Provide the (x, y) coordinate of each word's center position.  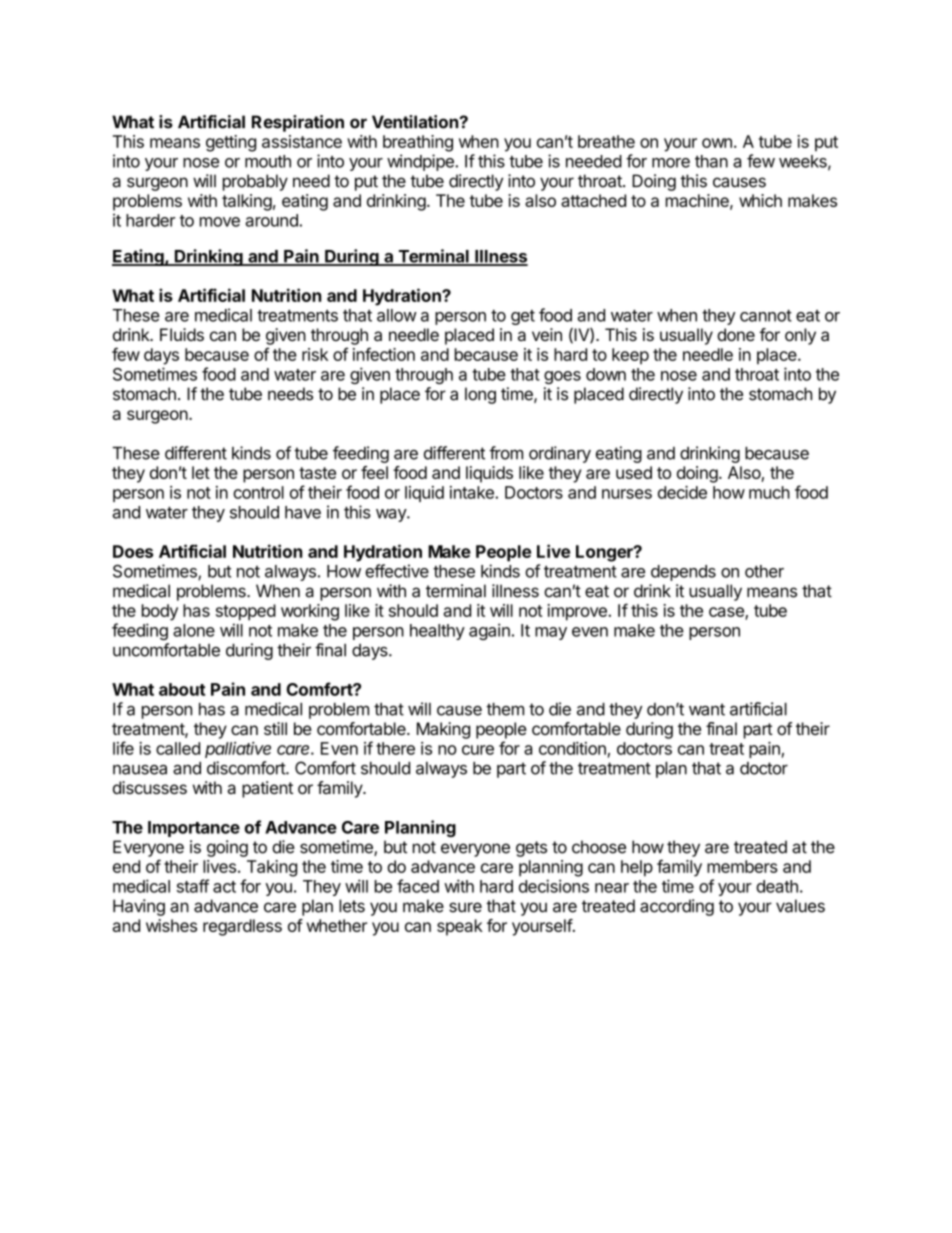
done (736, 334)
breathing (418, 143)
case (727, 613)
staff (193, 886)
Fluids (182, 334)
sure (465, 907)
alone (194, 630)
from (506, 453)
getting (231, 143)
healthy (437, 632)
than (711, 161)
